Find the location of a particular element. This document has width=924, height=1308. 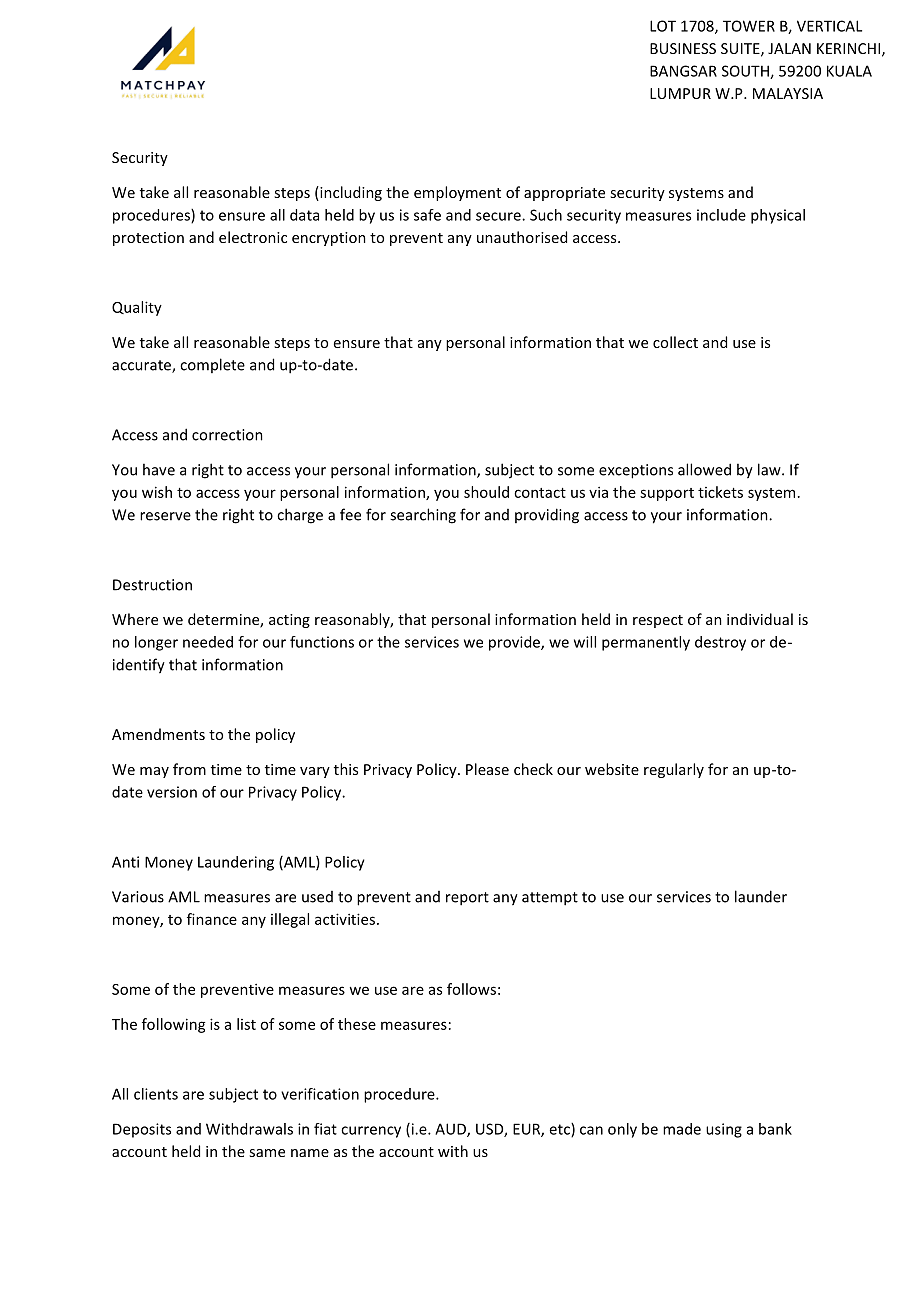

provide is located at coordinates (515, 643).
